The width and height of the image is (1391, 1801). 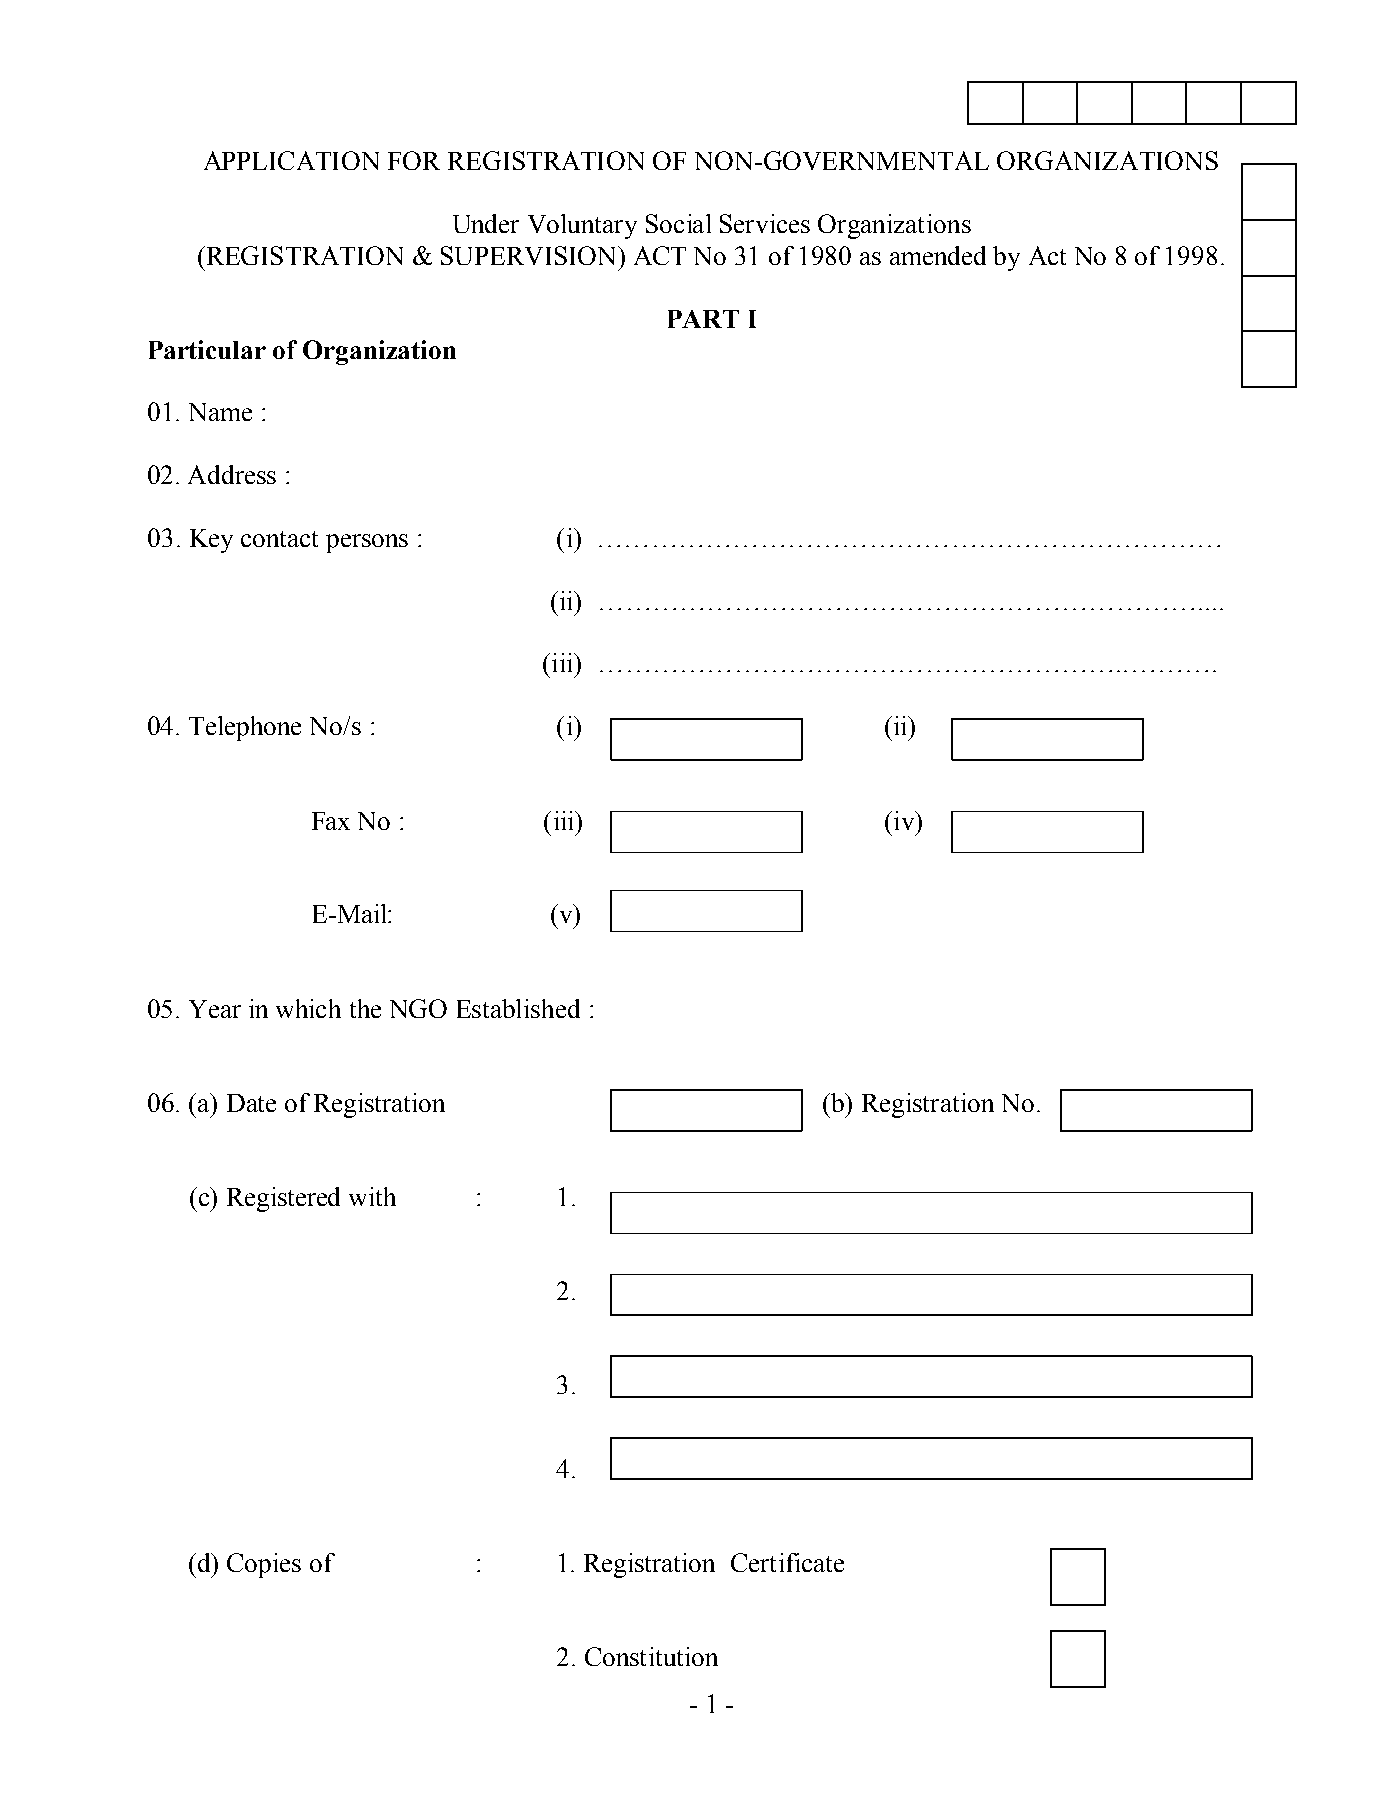 I want to click on APPLICATION, so click(x=291, y=160).
